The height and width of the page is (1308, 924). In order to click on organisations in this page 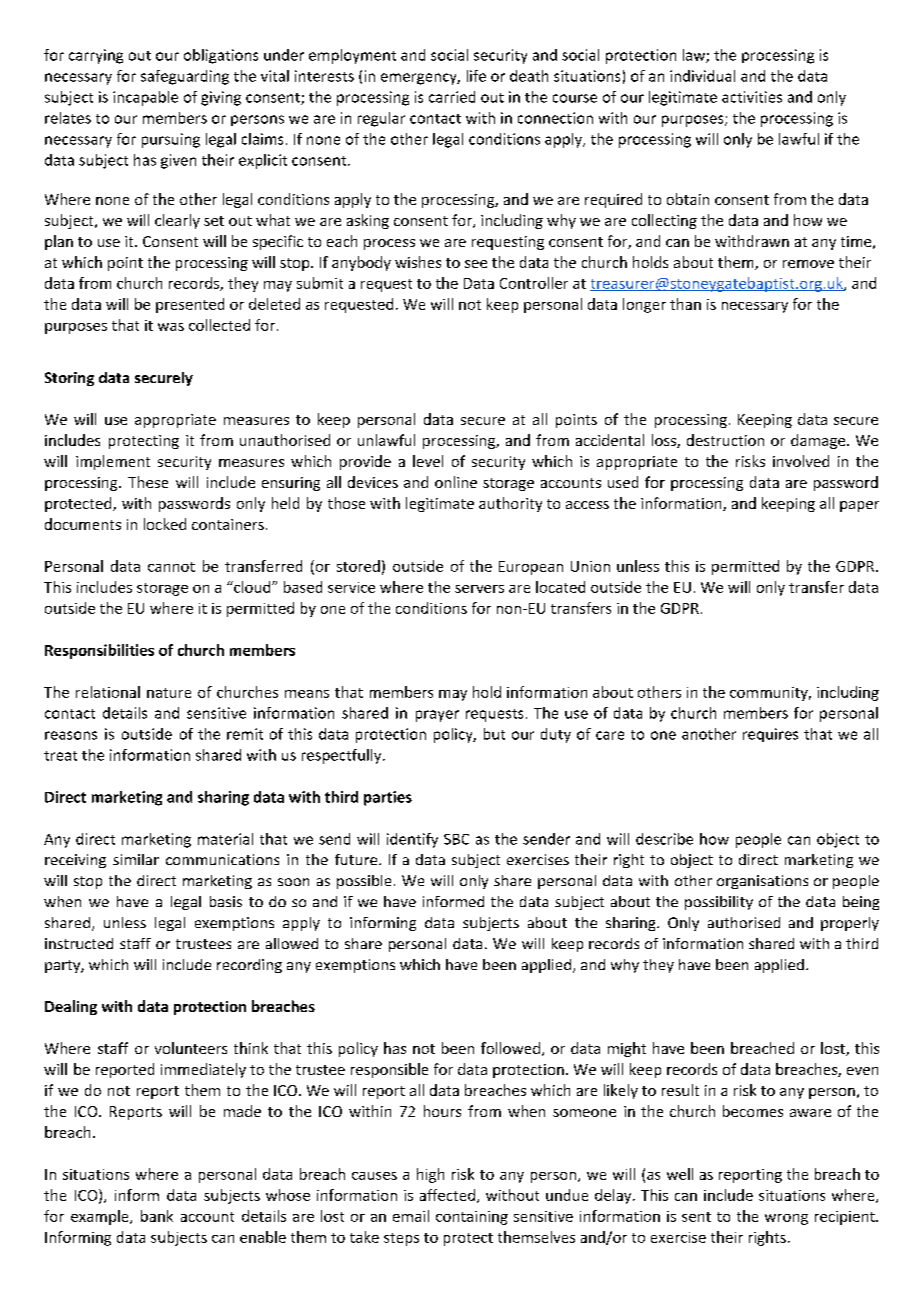, I will do `click(762, 882)`.
